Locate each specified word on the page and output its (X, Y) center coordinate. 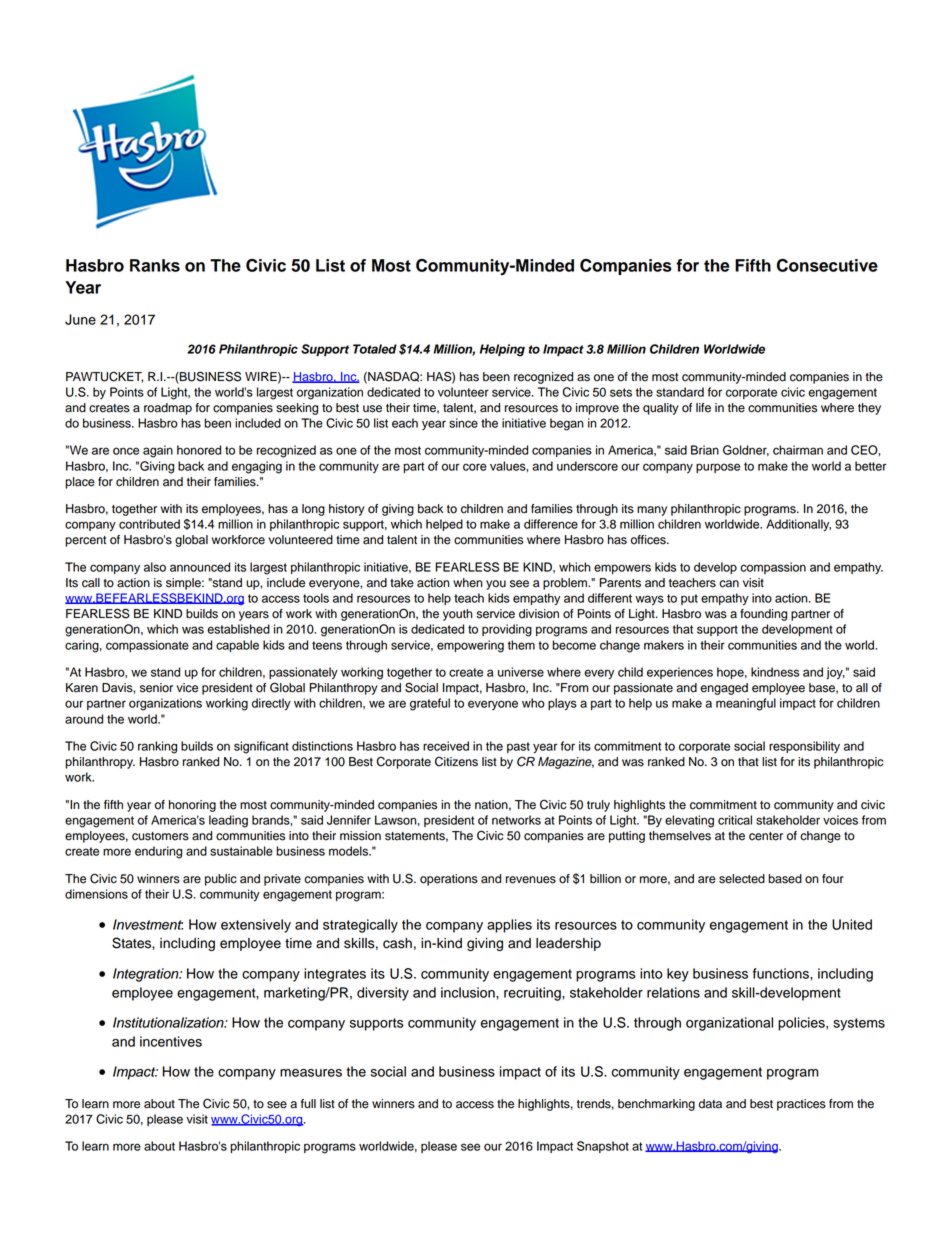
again (158, 451)
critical (735, 820)
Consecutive (827, 265)
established (238, 629)
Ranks (155, 265)
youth (458, 615)
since (463, 423)
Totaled (375, 349)
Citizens (456, 761)
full (308, 1104)
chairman (798, 450)
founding (763, 615)
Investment (148, 924)
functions (782, 973)
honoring (192, 806)
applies (509, 926)
